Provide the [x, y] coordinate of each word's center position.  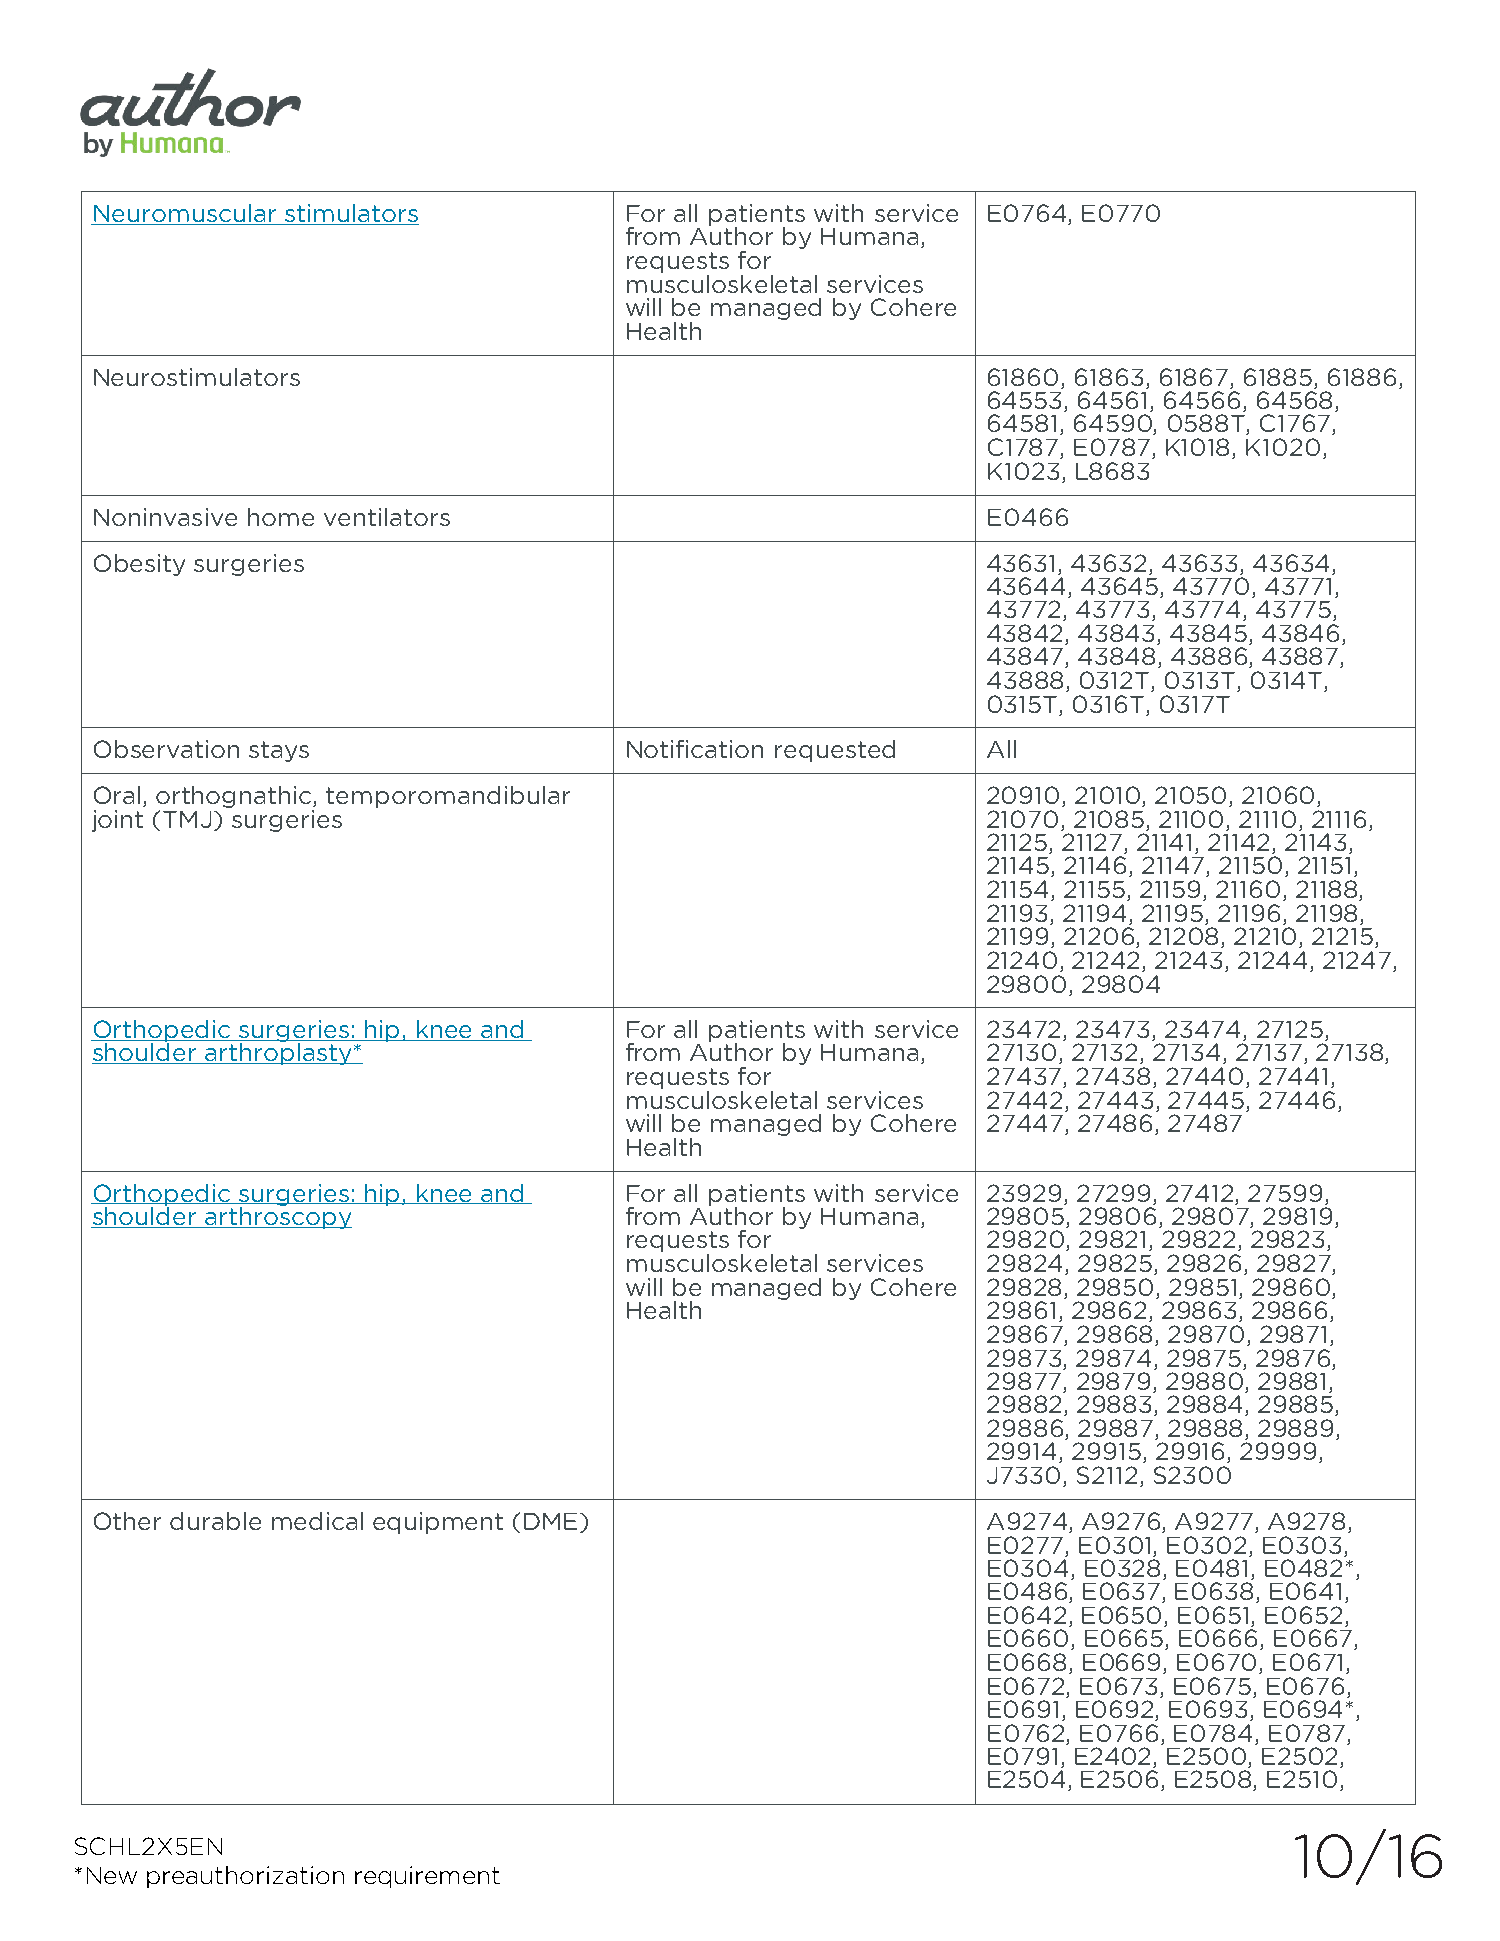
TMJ [187, 819]
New [112, 1875]
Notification [695, 749]
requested [835, 751]
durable [215, 1521]
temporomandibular [448, 797]
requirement [427, 1877]
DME [550, 1521]
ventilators [387, 517]
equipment [438, 1523]
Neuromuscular [185, 214]
